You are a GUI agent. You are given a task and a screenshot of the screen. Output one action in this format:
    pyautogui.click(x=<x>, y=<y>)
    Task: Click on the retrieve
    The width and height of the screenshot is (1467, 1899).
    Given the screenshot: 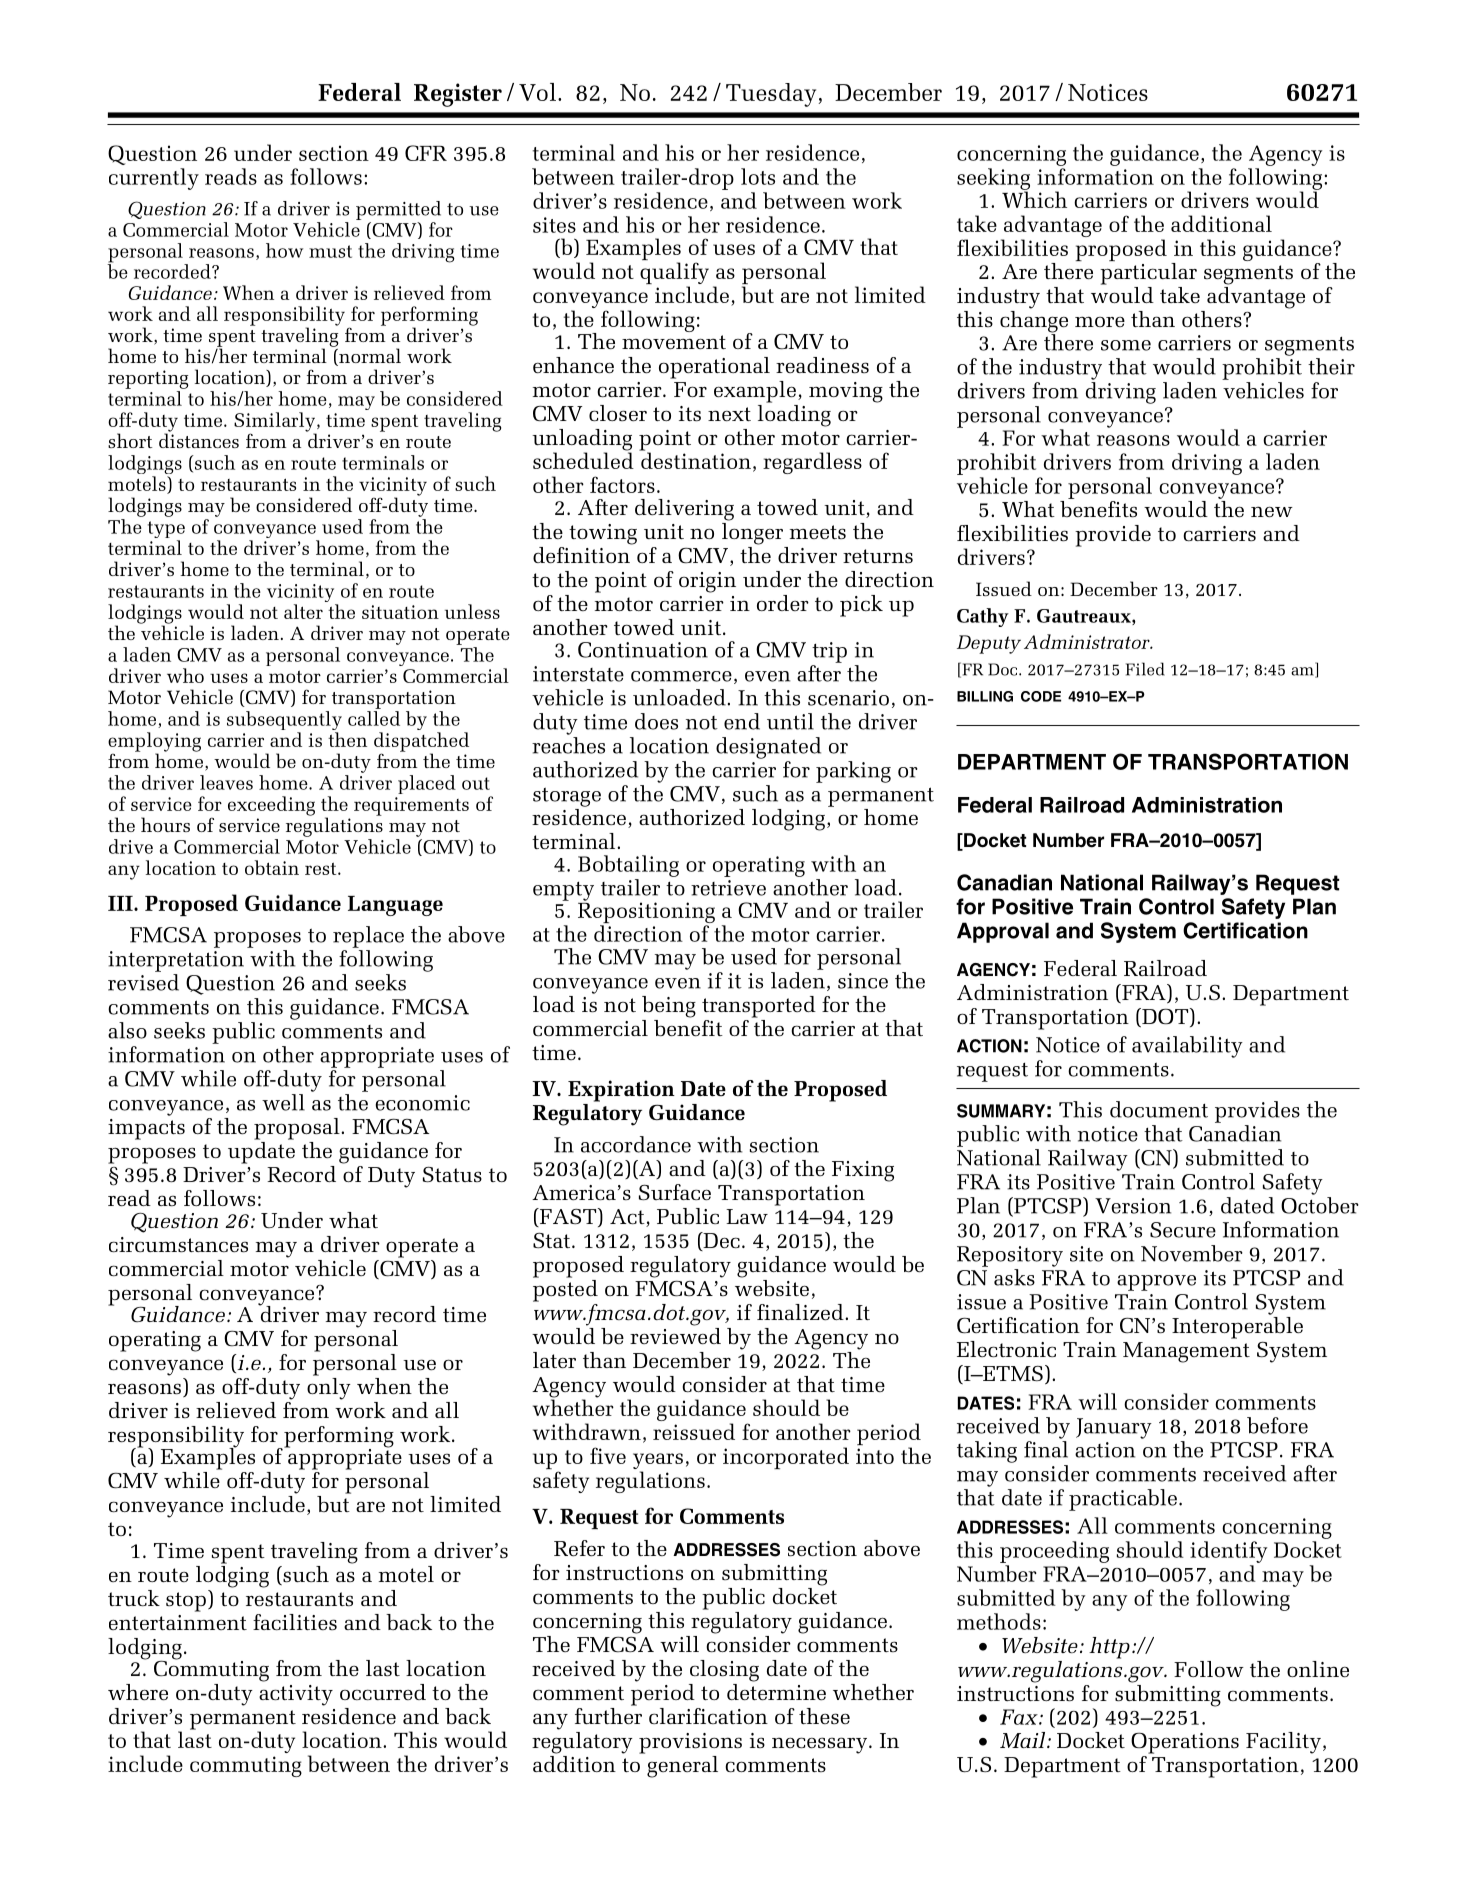 What is the action you would take?
    pyautogui.click(x=728, y=888)
